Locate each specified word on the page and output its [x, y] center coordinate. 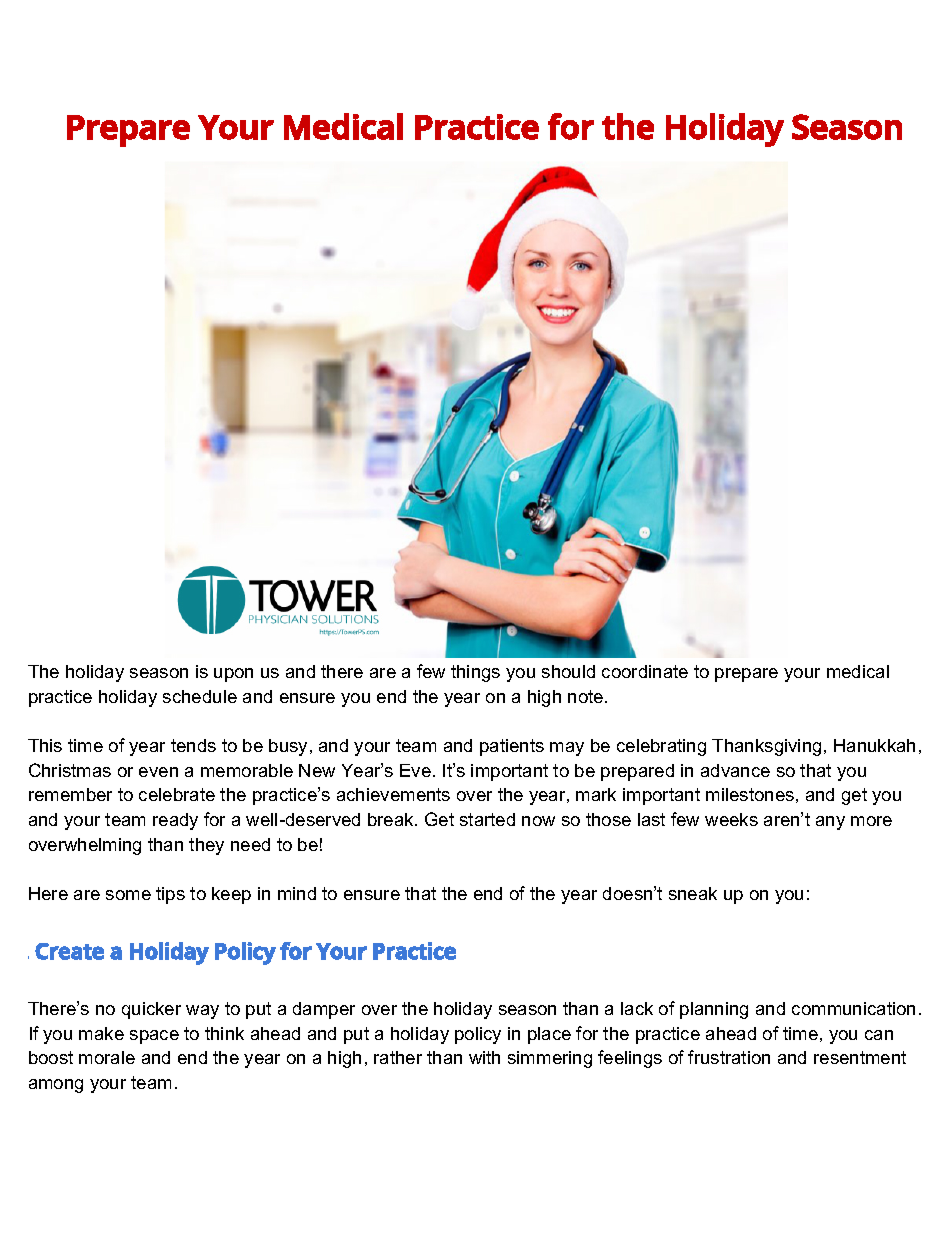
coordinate [645, 671]
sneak [693, 893]
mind [297, 893]
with [484, 1057]
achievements [393, 794]
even [158, 772]
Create [69, 951]
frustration [729, 1057]
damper [324, 1010]
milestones [750, 794]
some [128, 895]
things [475, 673]
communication [853, 1008]
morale [107, 1057]
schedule [200, 696]
